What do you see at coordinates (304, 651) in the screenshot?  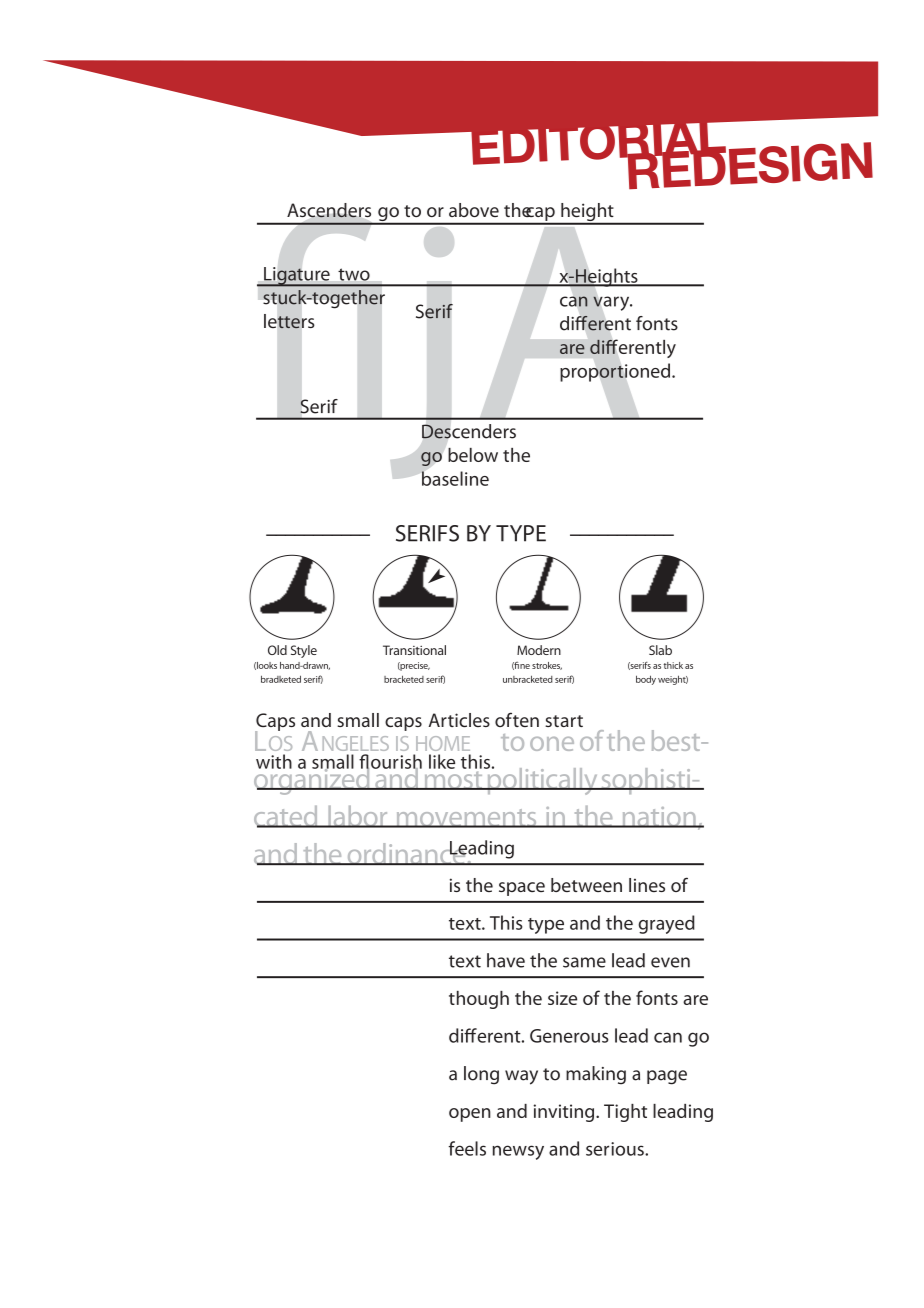 I see `Style` at bounding box center [304, 651].
